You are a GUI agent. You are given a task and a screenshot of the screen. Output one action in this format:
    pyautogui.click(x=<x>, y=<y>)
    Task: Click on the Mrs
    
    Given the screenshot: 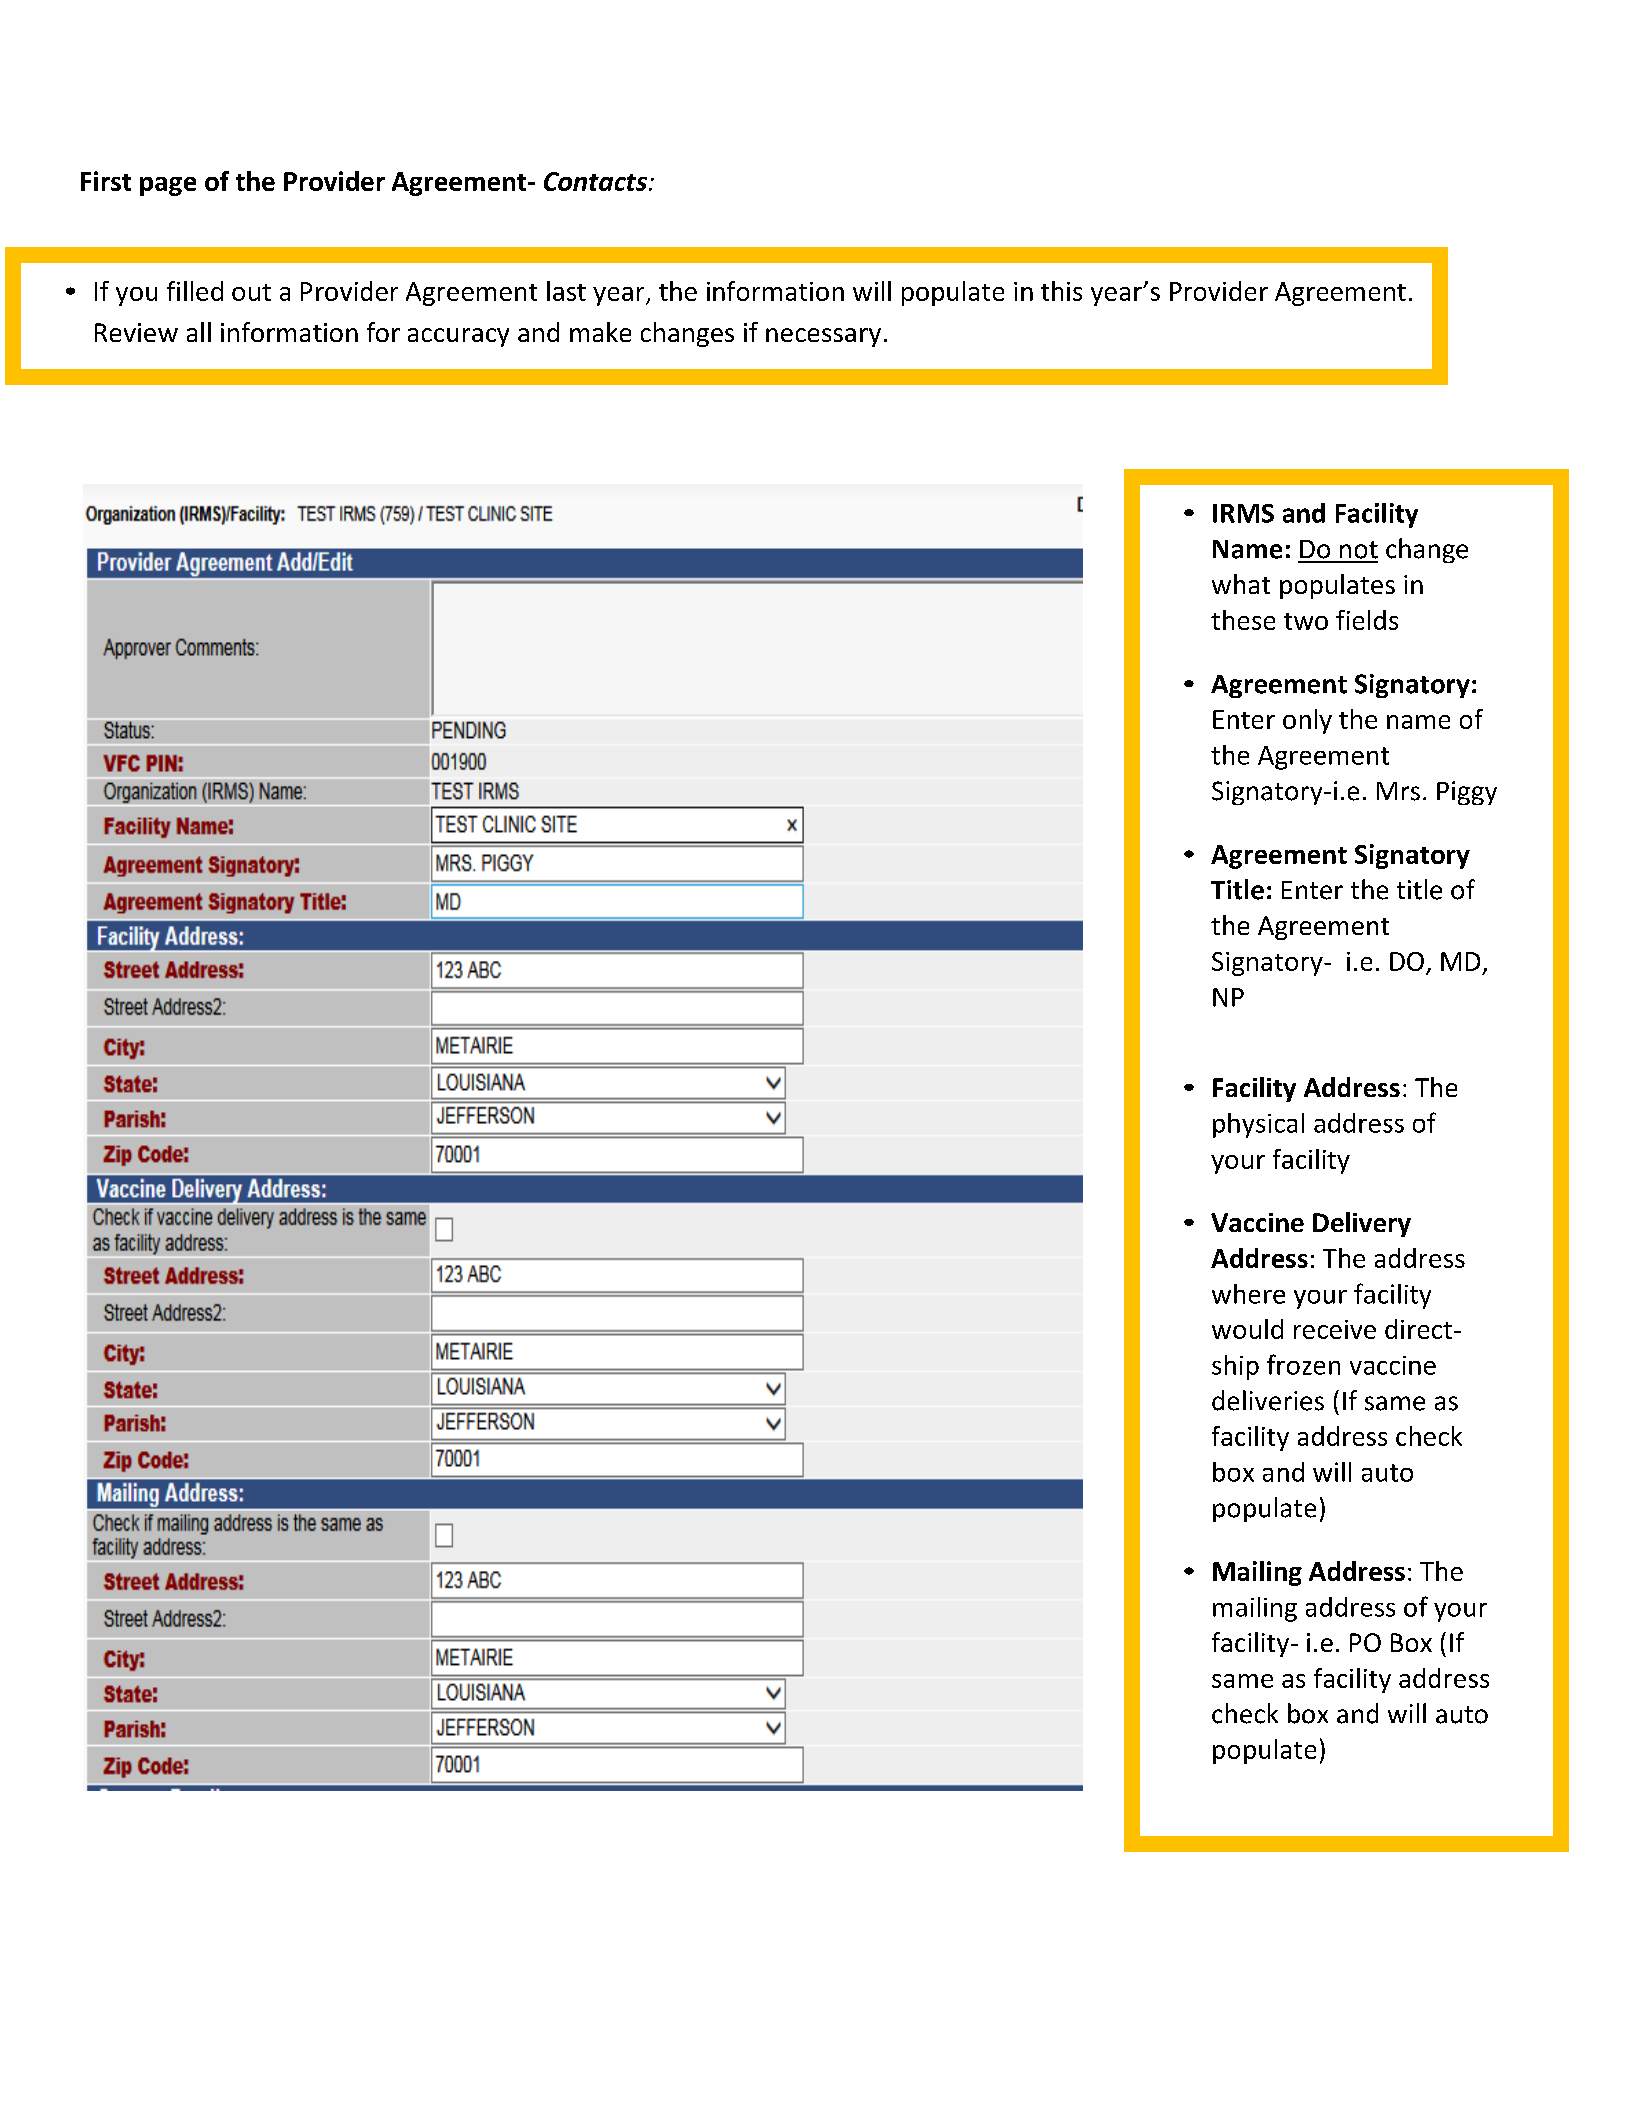 What is the action you would take?
    pyautogui.click(x=1398, y=791)
